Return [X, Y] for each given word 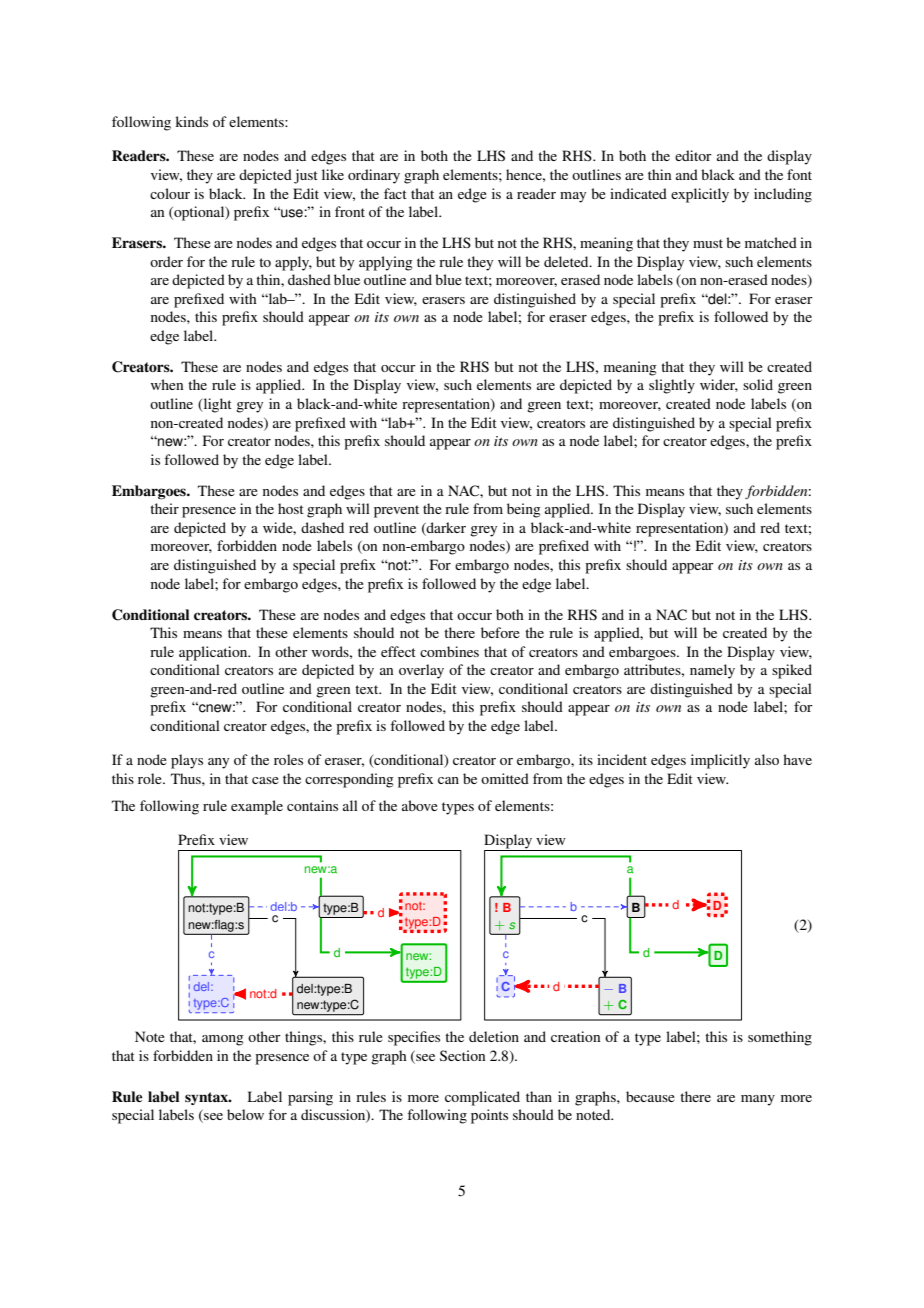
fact [395, 193]
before [500, 632]
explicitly [700, 195]
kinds [191, 121]
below [245, 1114]
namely [712, 671]
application [214, 653]
